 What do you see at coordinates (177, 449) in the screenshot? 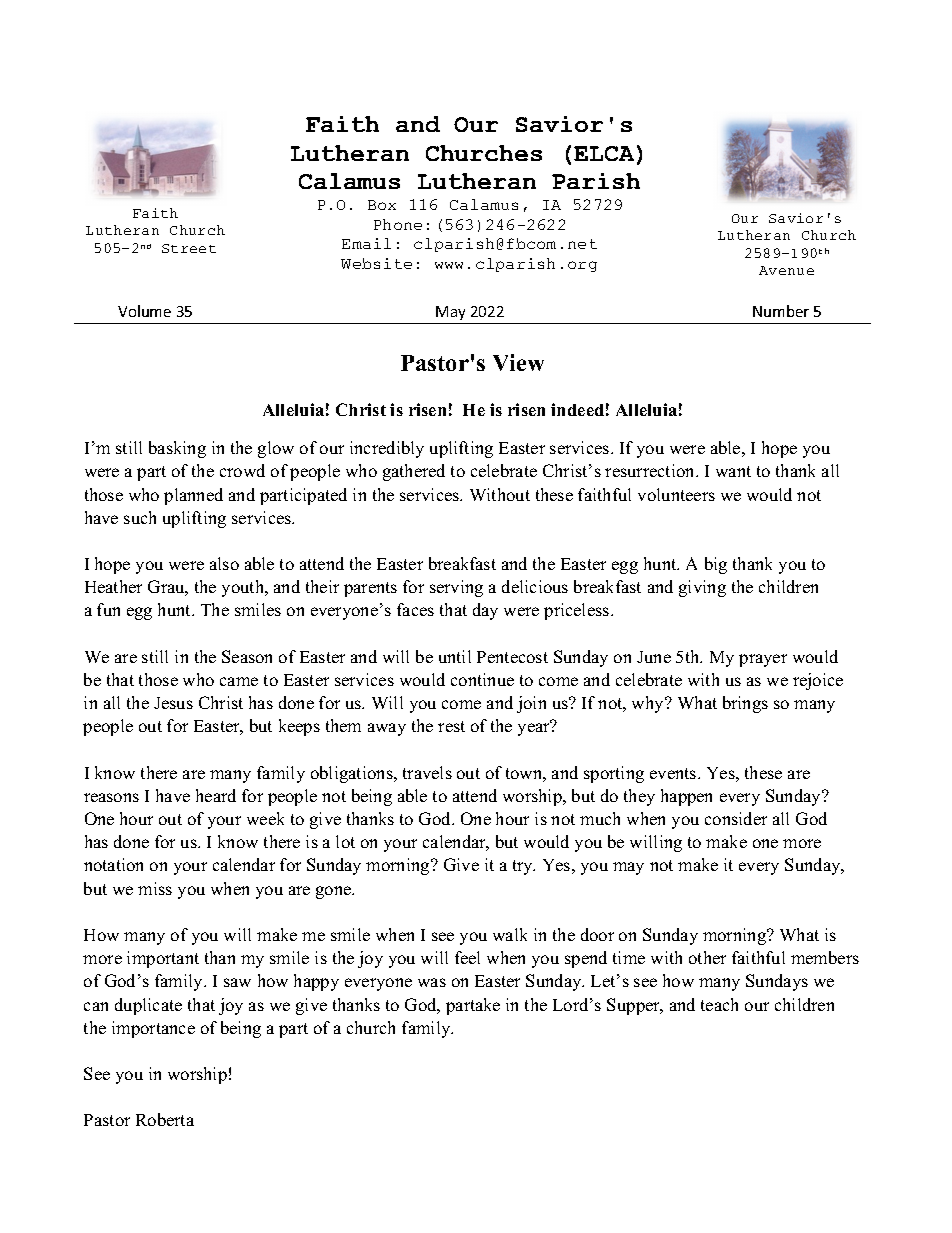
I see `basking` at bounding box center [177, 449].
